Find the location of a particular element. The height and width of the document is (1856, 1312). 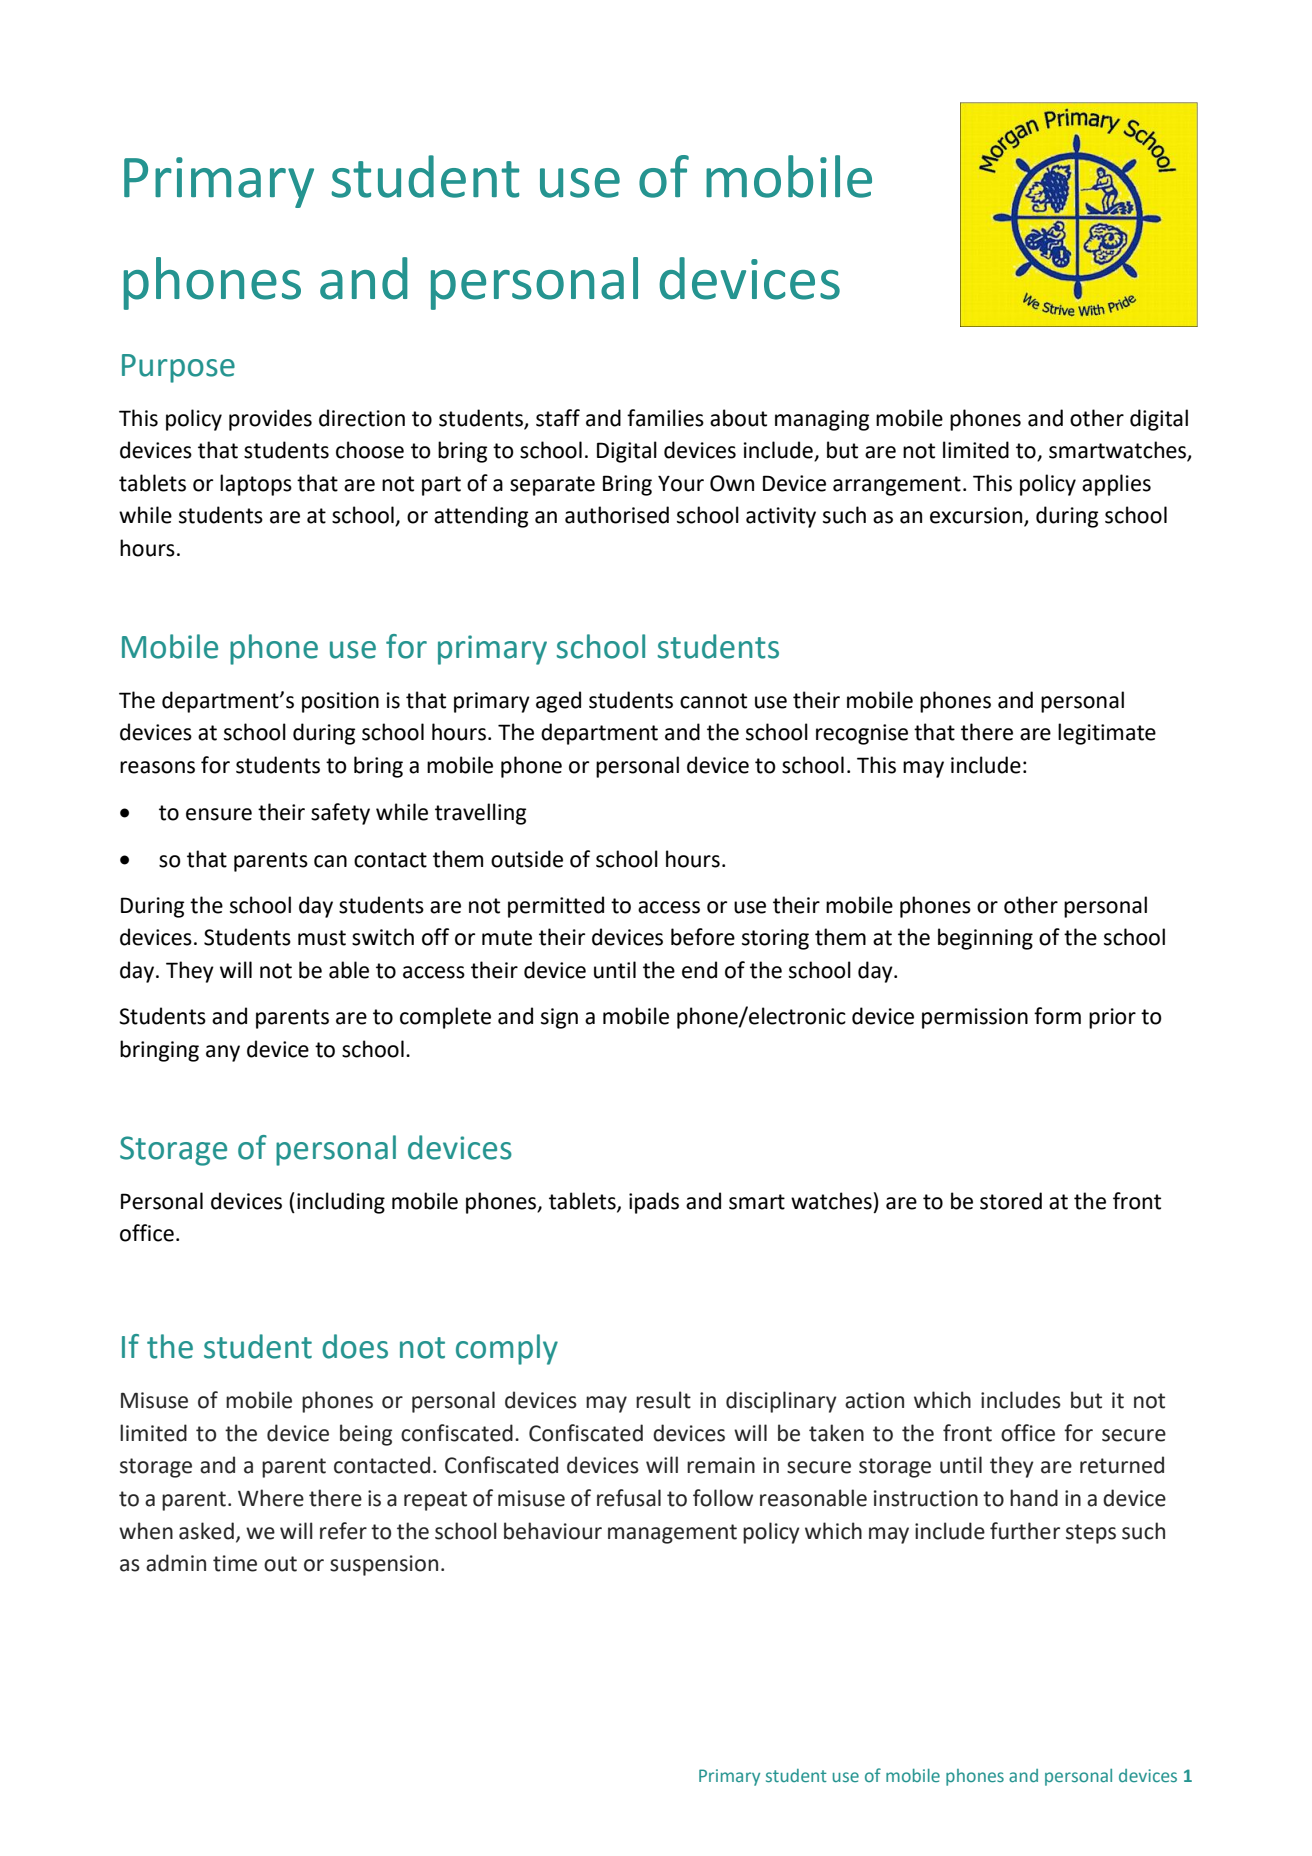

position is located at coordinates (340, 702).
